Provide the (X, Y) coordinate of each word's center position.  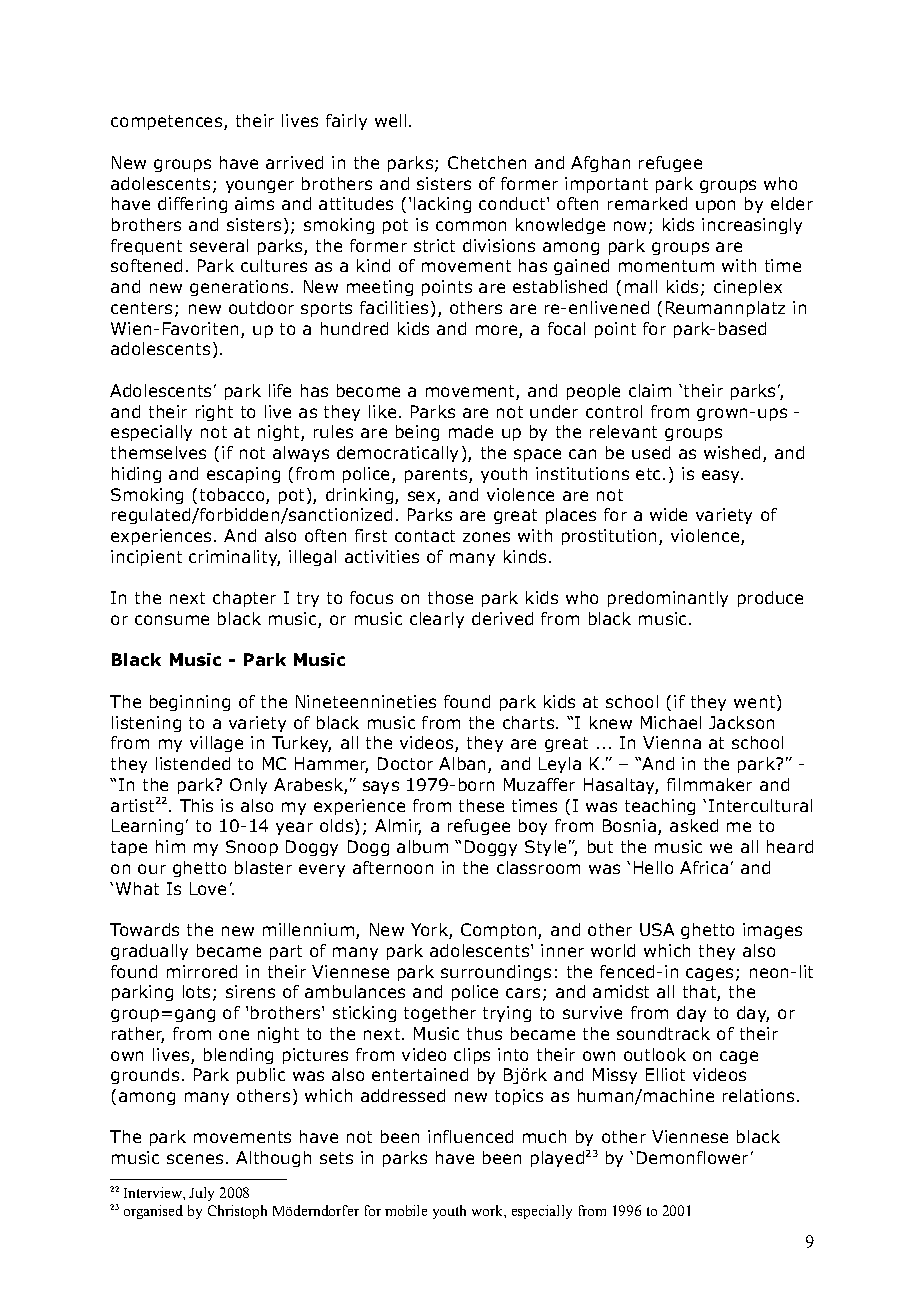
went (754, 702)
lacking (442, 205)
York (430, 931)
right (214, 413)
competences (166, 122)
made (471, 431)
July (201, 1194)
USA (657, 929)
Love (208, 888)
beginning (190, 703)
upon (715, 206)
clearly (437, 620)
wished (732, 452)
